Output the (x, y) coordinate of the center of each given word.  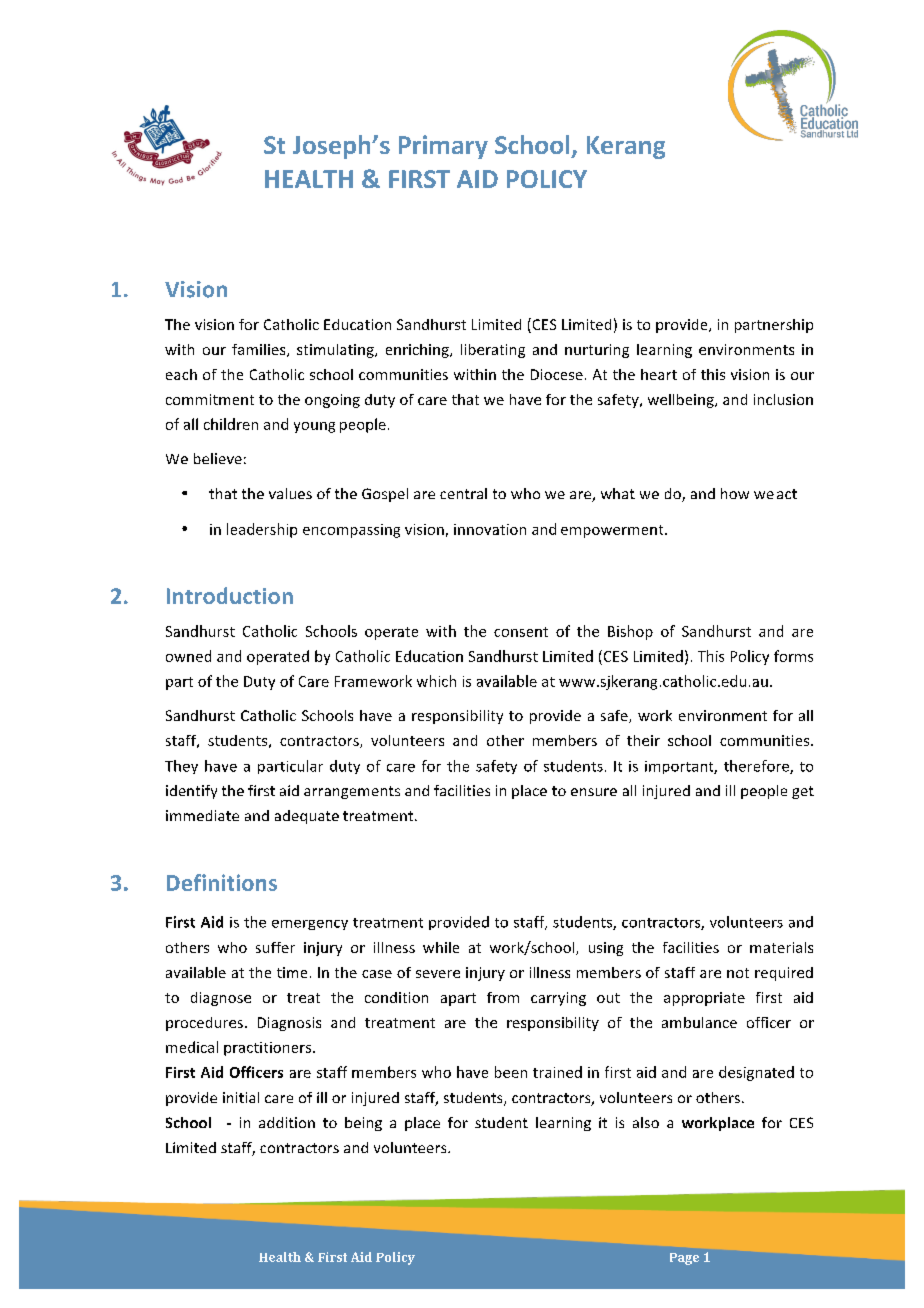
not (738, 973)
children (231, 424)
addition (287, 1122)
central (463, 493)
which (436, 681)
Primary (443, 147)
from (503, 997)
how (735, 493)
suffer (275, 947)
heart (659, 374)
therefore (757, 767)
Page (684, 1259)
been (511, 1072)
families (260, 350)
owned (188, 656)
